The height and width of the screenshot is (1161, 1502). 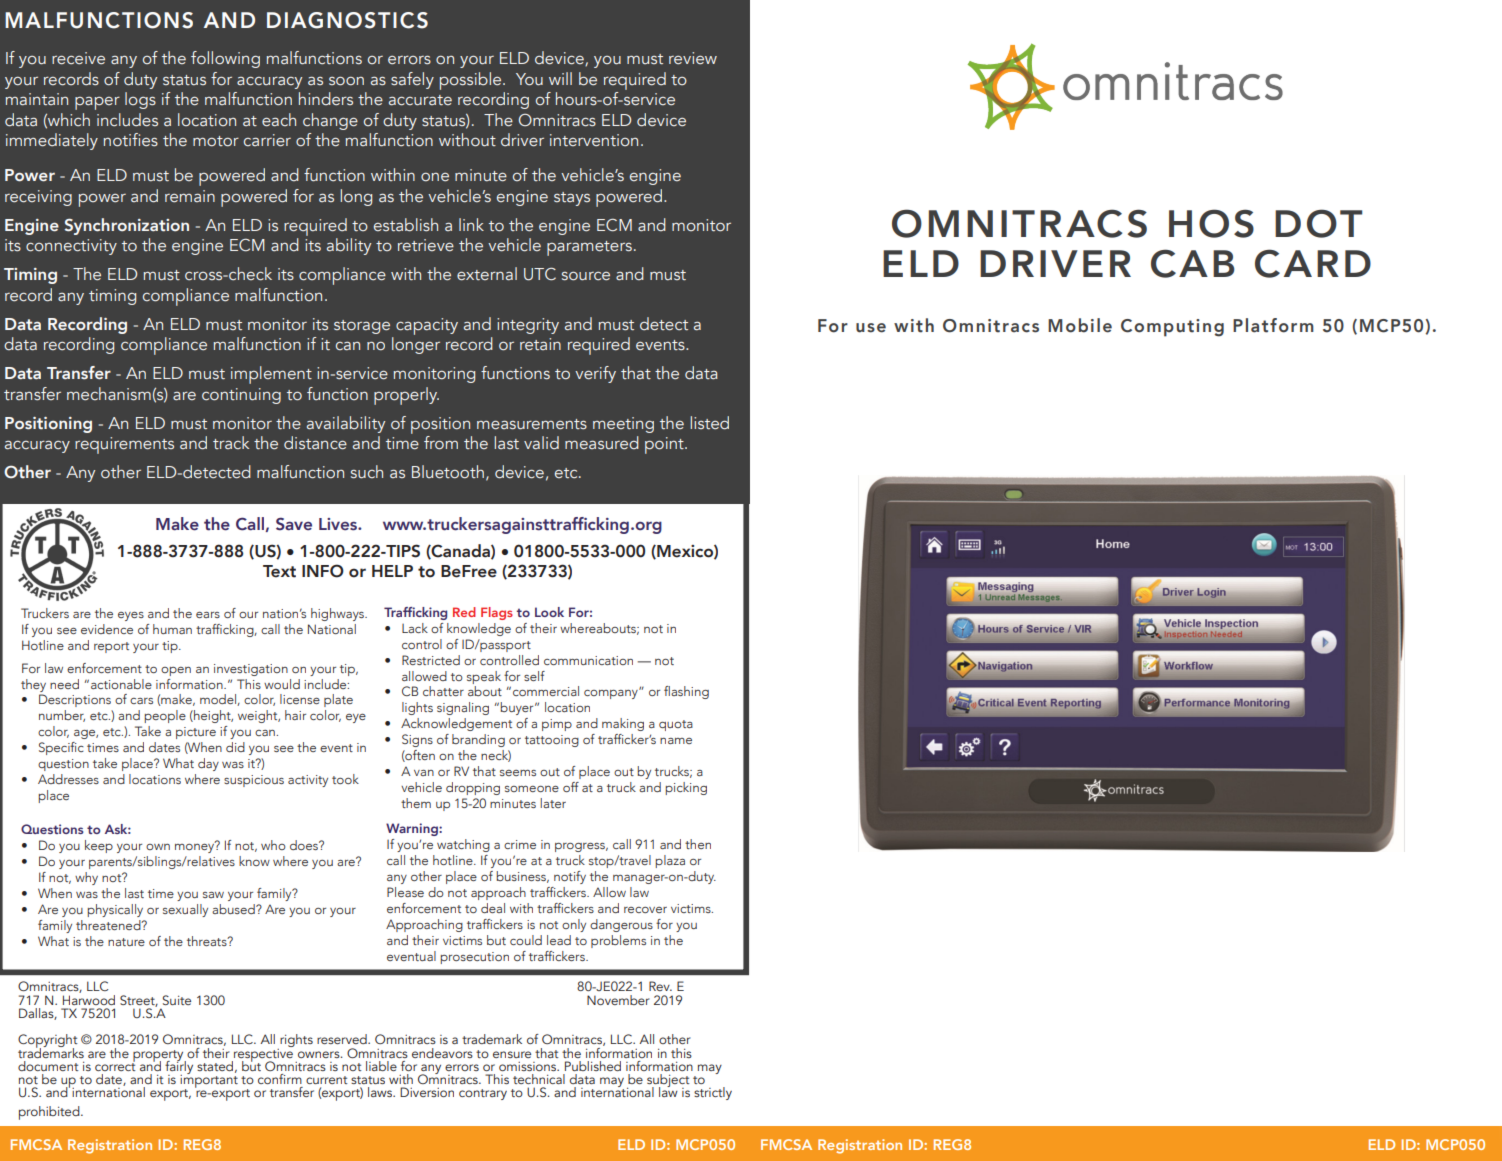 I want to click on Published, so click(x=593, y=1066).
